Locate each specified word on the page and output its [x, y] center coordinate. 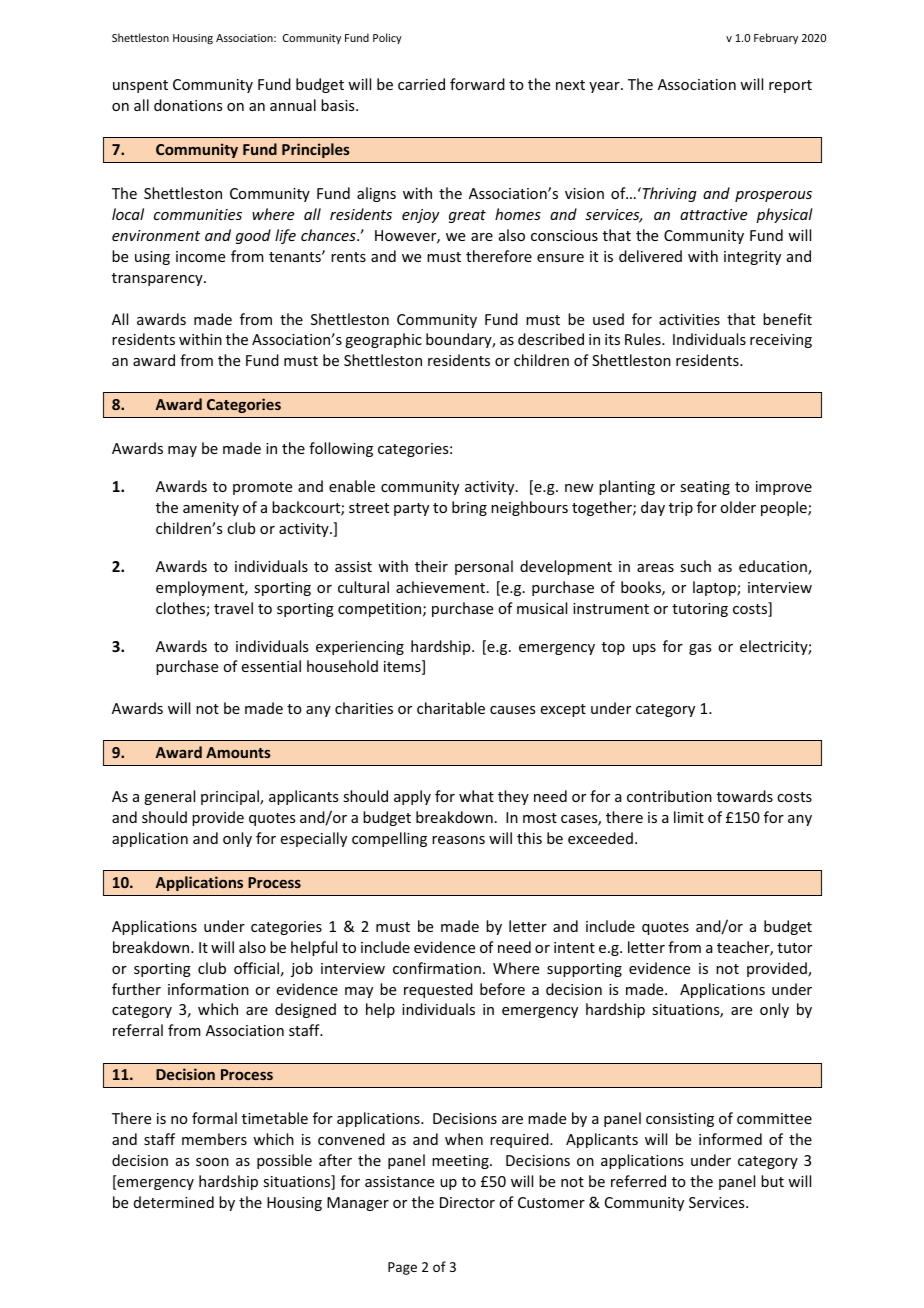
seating [705, 488]
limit [689, 817]
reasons [458, 840]
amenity [211, 509]
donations [188, 105]
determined [174, 1202]
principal [231, 797]
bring [469, 508]
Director [467, 1202]
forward [477, 84]
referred [638, 1181]
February [776, 38]
